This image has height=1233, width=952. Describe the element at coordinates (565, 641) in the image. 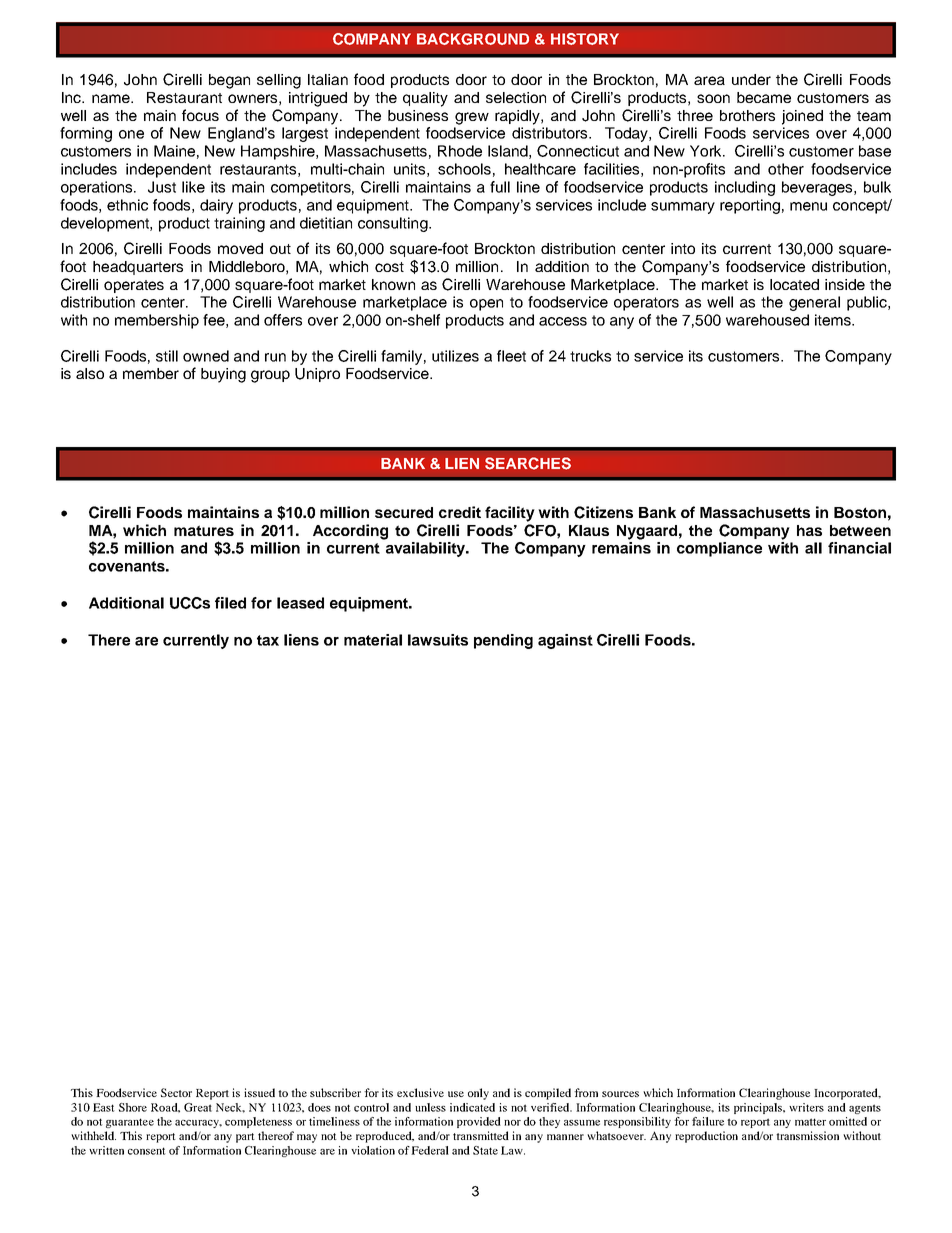

I see `against` at that location.
